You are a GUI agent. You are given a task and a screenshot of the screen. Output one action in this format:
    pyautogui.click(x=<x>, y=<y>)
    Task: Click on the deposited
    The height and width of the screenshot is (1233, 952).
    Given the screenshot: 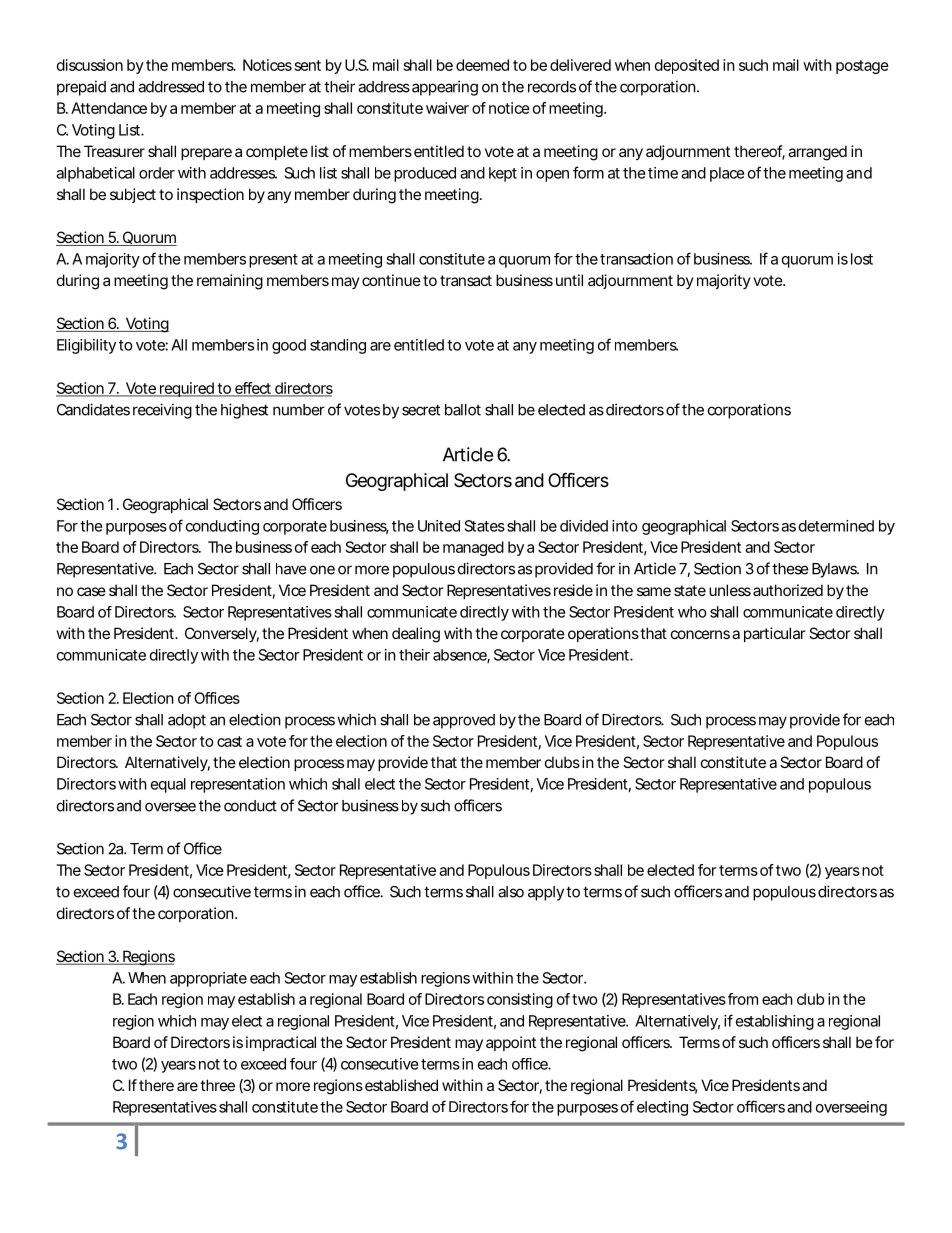 What is the action you would take?
    pyautogui.click(x=687, y=66)
